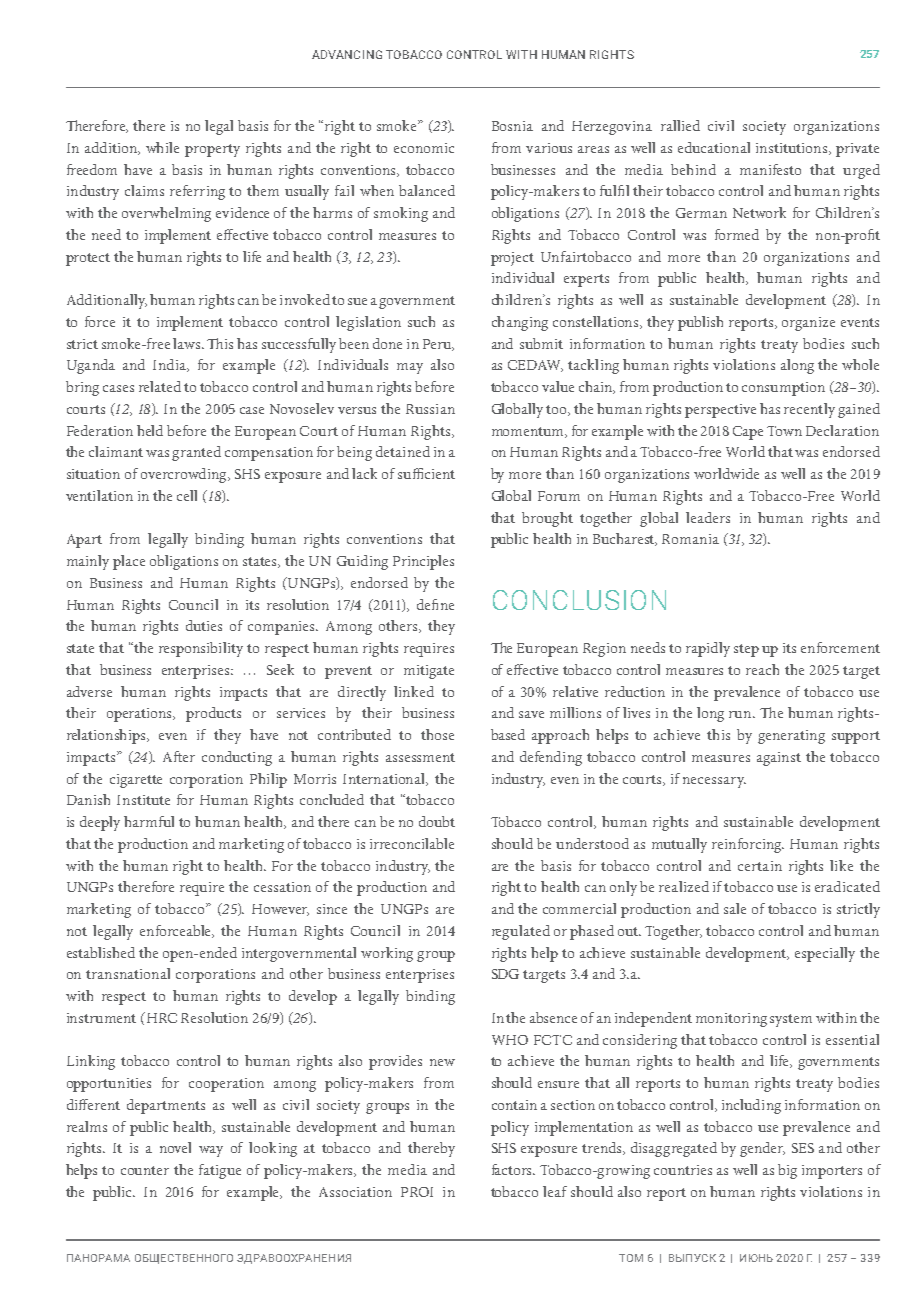  Describe the element at coordinates (175, 1147) in the image. I see `novel` at that location.
